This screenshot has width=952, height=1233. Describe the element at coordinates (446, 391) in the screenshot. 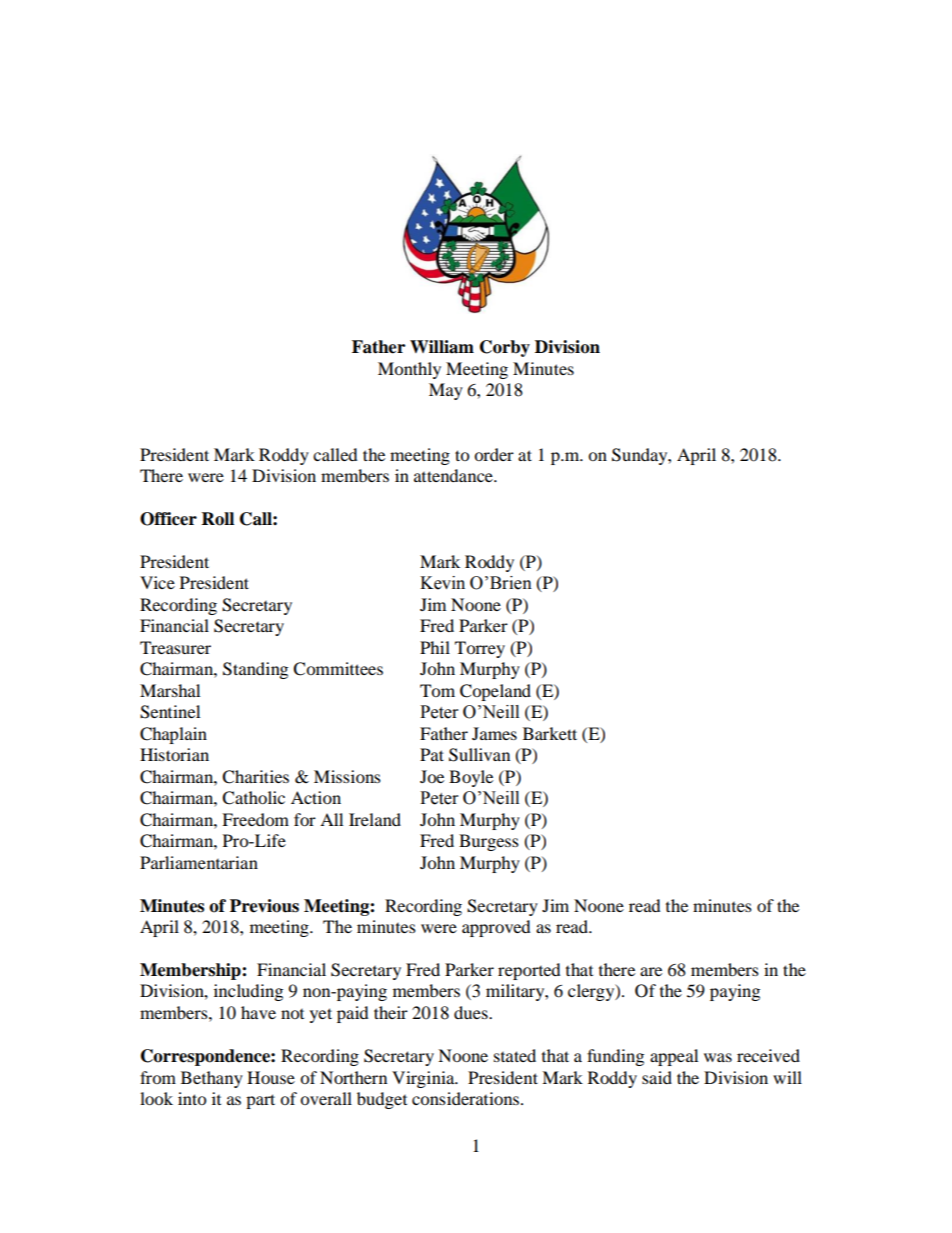

I see `May` at that location.
